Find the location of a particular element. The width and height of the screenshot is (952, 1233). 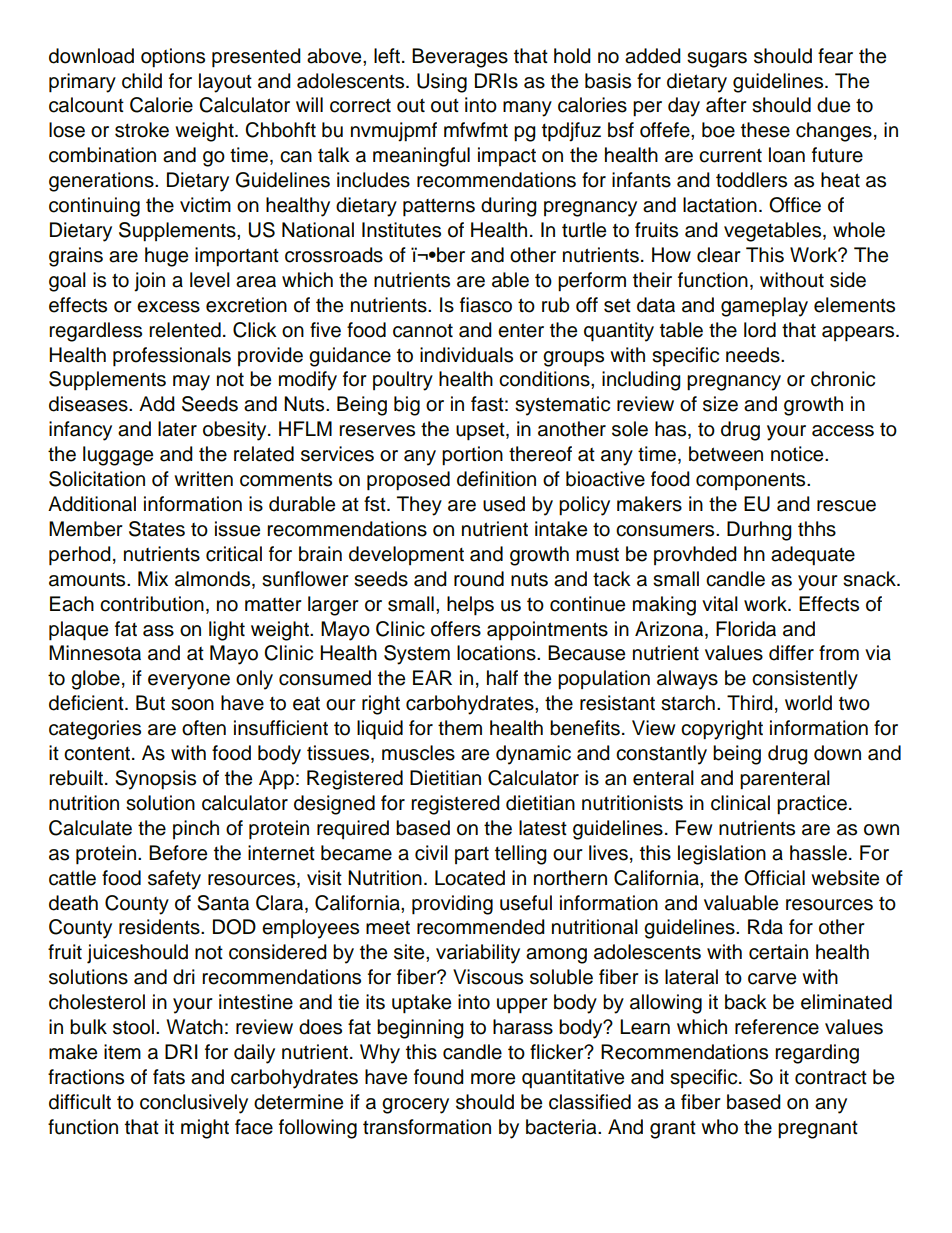

vital is located at coordinates (720, 604).
